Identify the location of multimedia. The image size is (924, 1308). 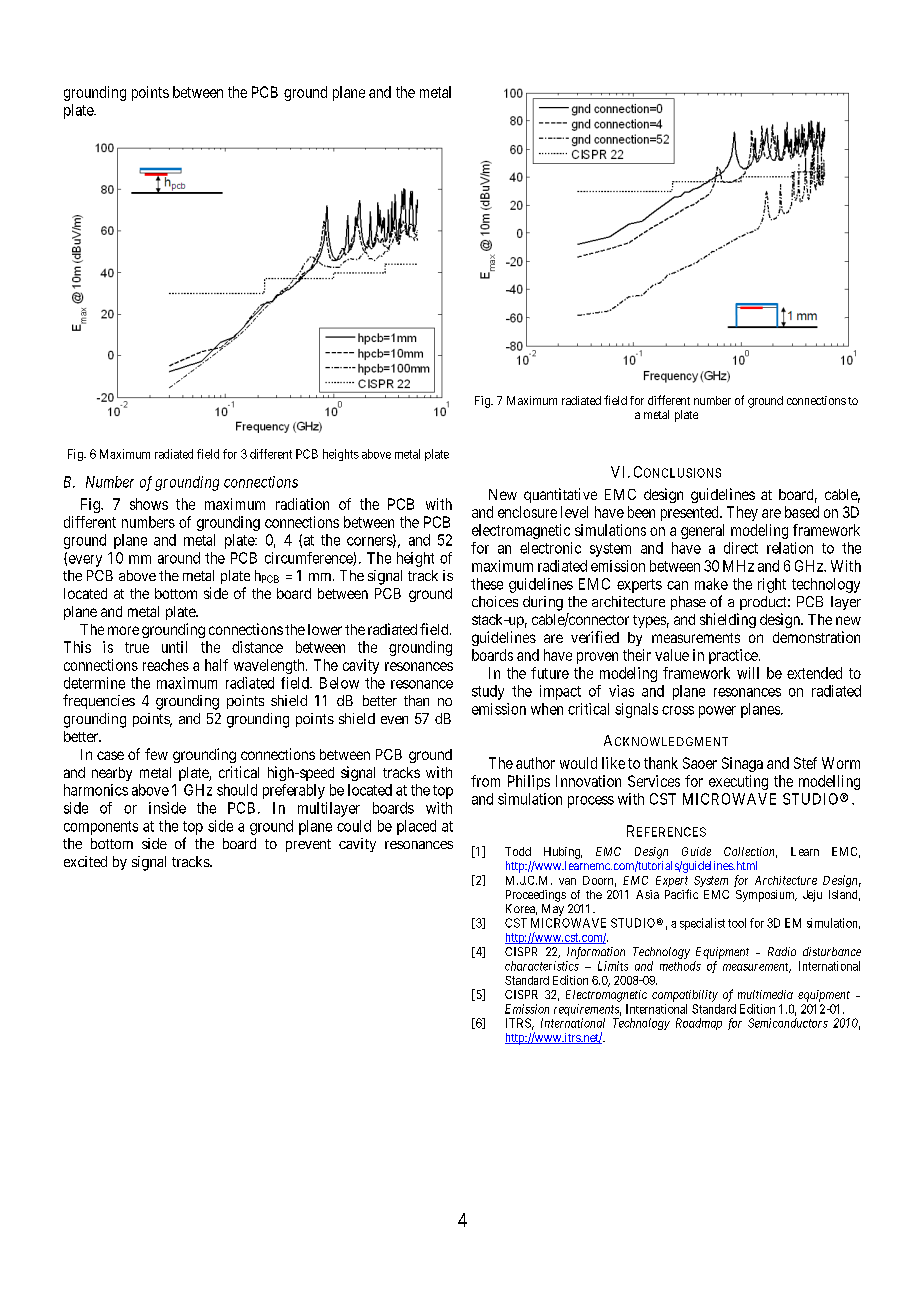
(765, 994).
